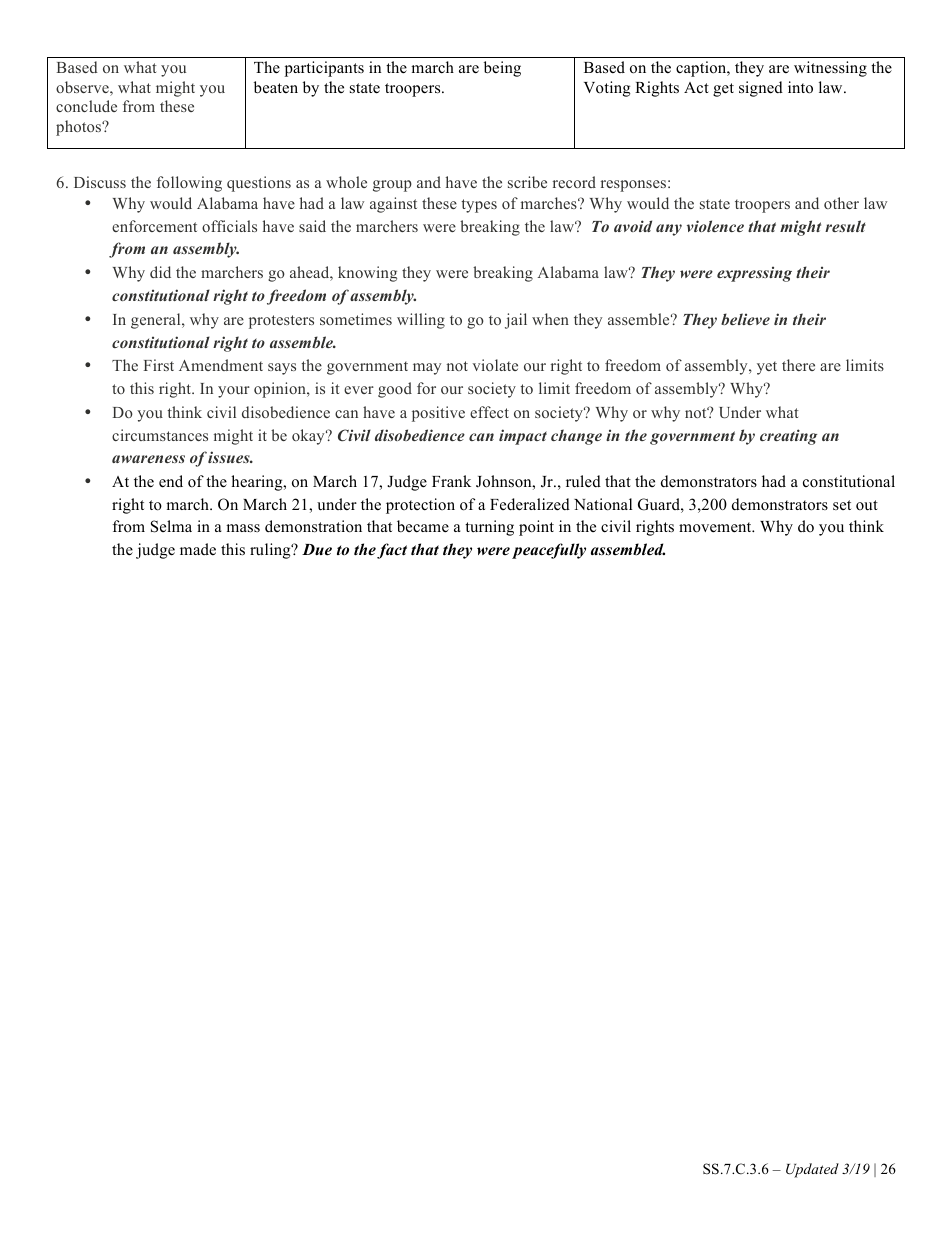  What do you see at coordinates (812, 1170) in the screenshot?
I see `Updated` at bounding box center [812, 1170].
